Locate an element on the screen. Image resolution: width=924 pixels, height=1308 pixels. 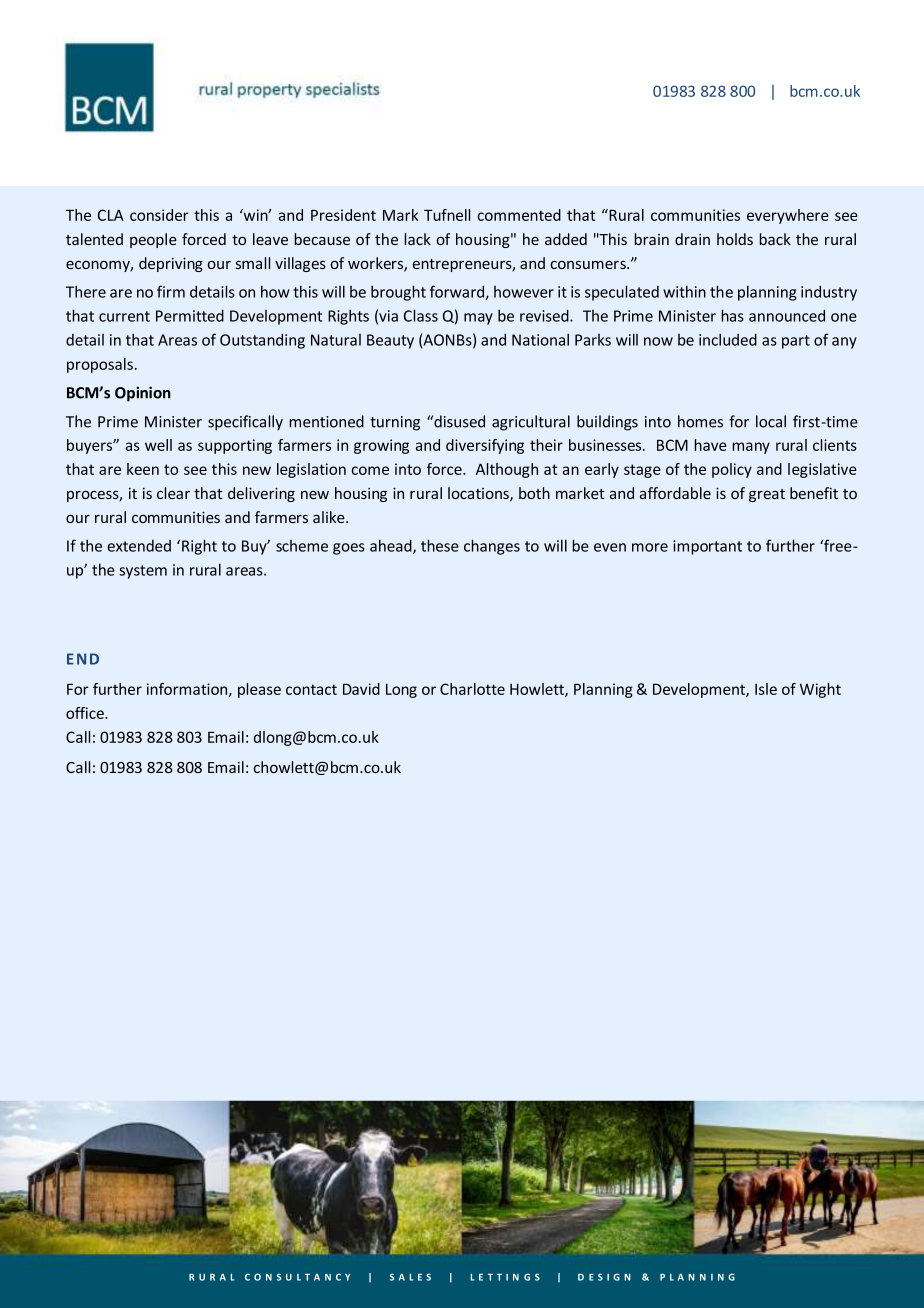
please is located at coordinates (259, 690).
